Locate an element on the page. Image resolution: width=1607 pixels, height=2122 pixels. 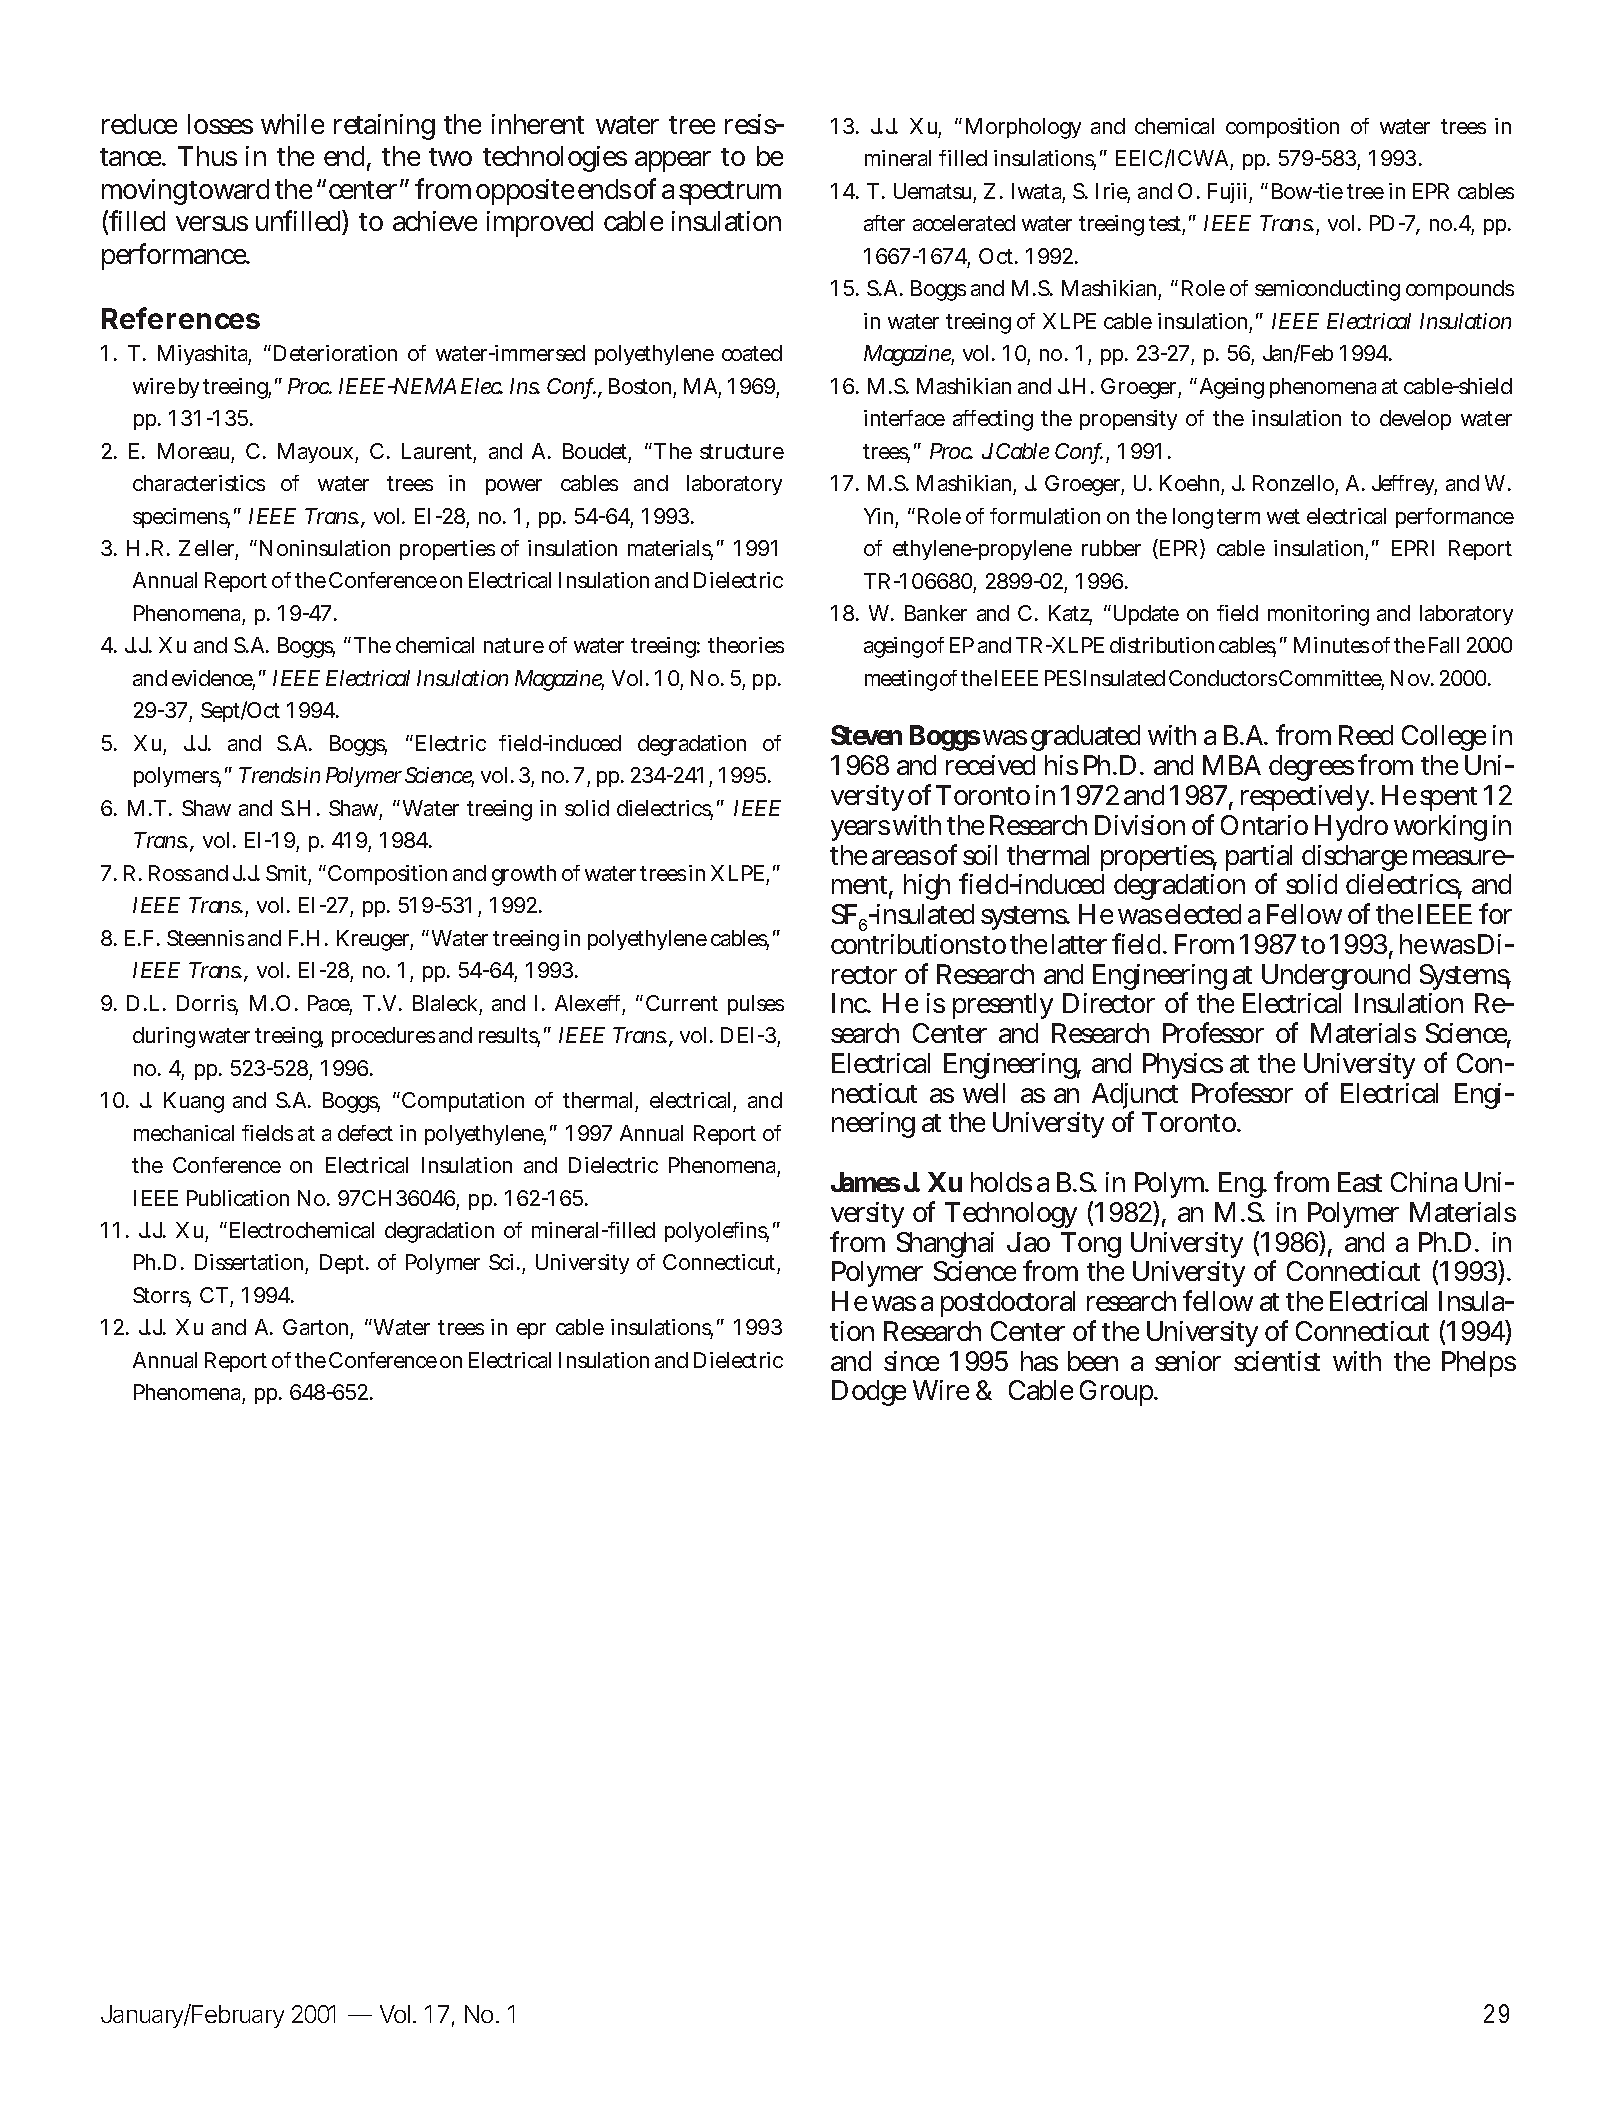
wet is located at coordinates (1283, 516).
